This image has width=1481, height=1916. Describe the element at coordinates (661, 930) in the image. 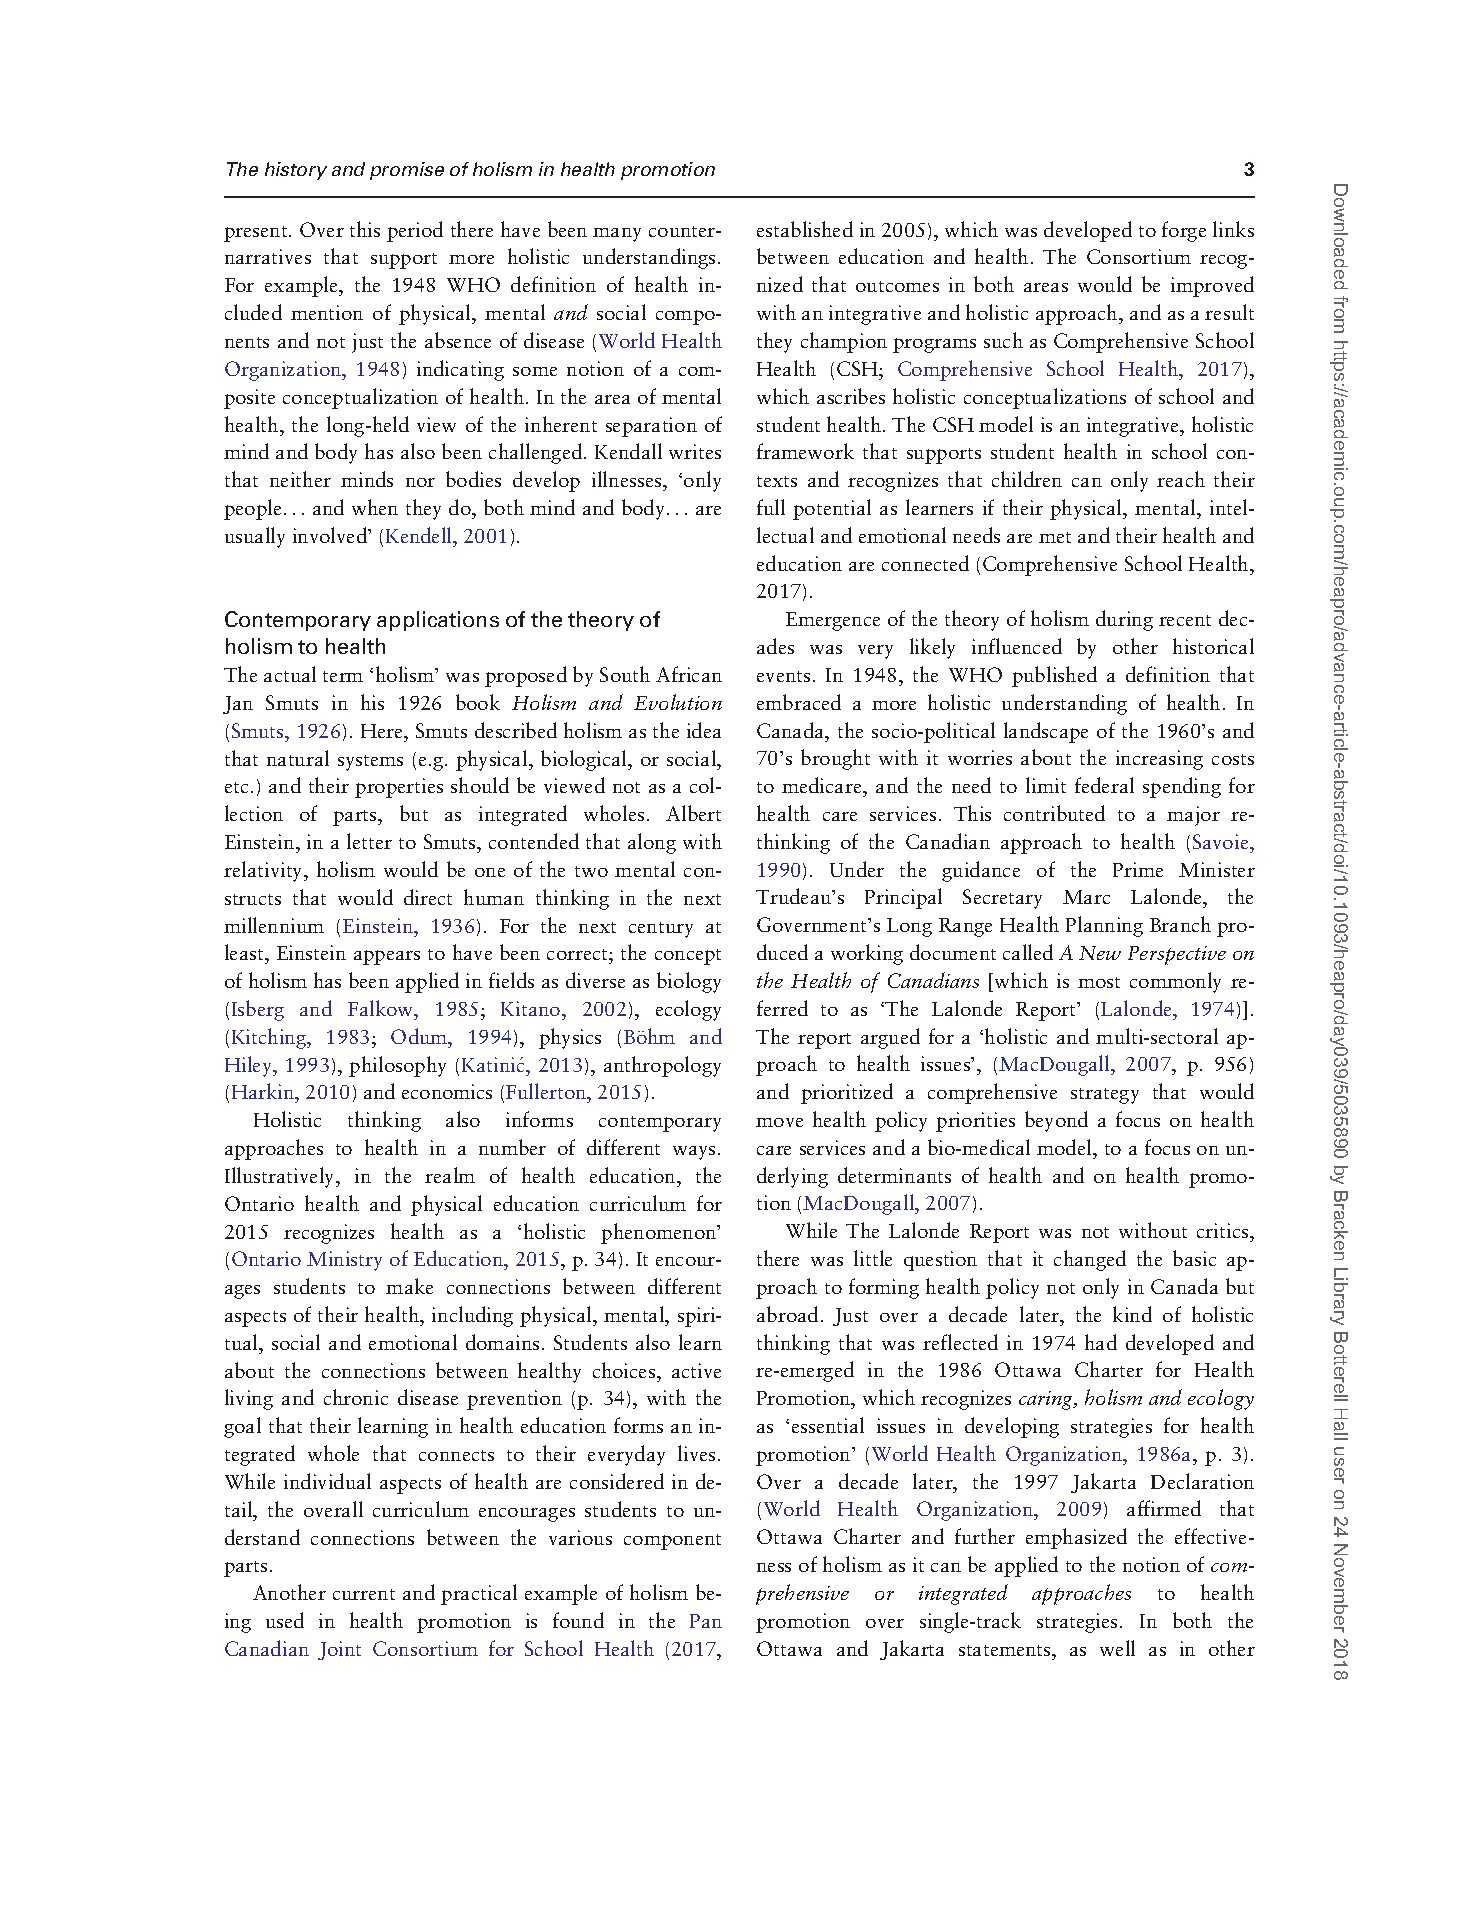

I see `century` at that location.
